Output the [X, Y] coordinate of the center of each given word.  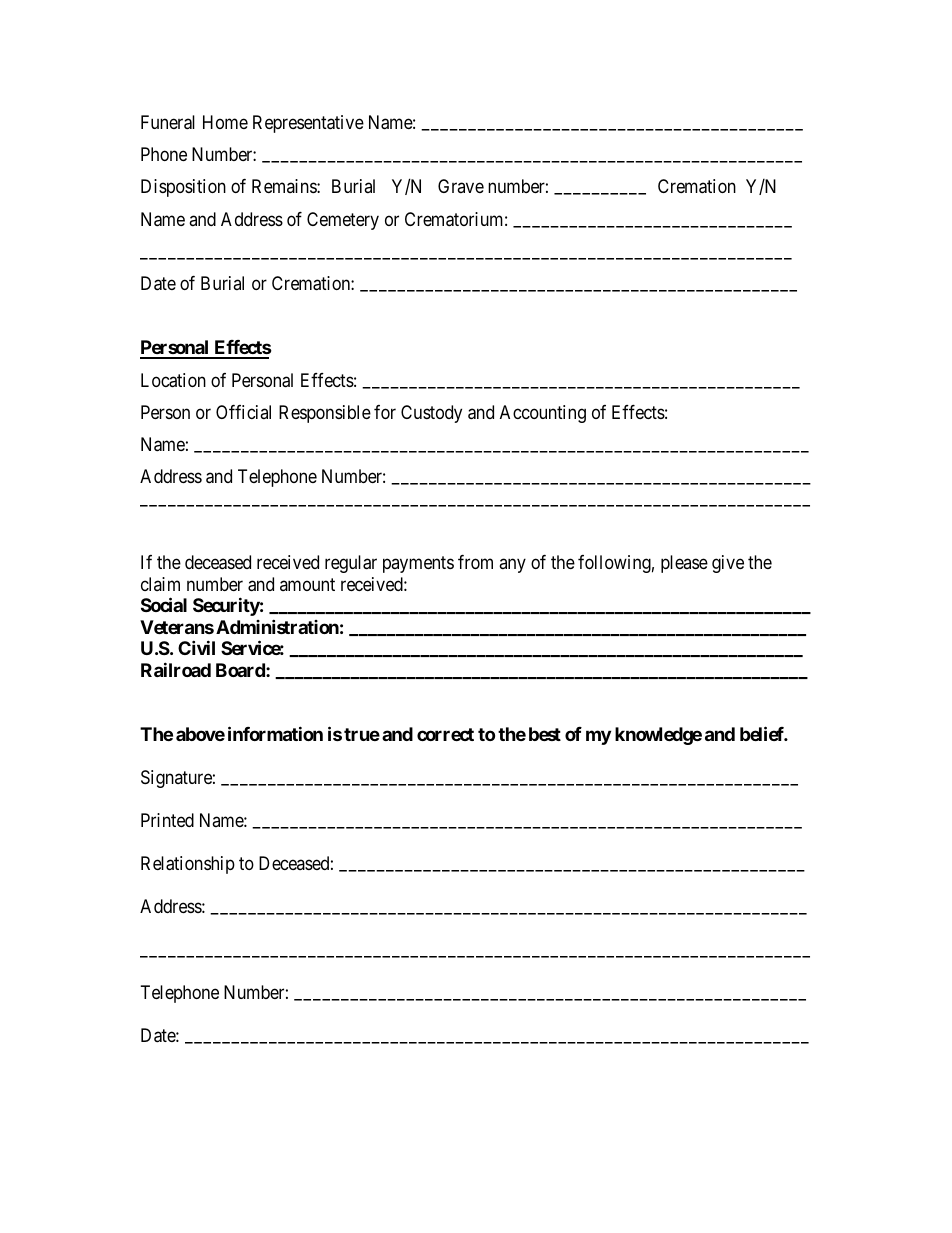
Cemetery [343, 221]
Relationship [188, 865]
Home [225, 122]
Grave [461, 186]
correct [445, 734]
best [545, 734]
